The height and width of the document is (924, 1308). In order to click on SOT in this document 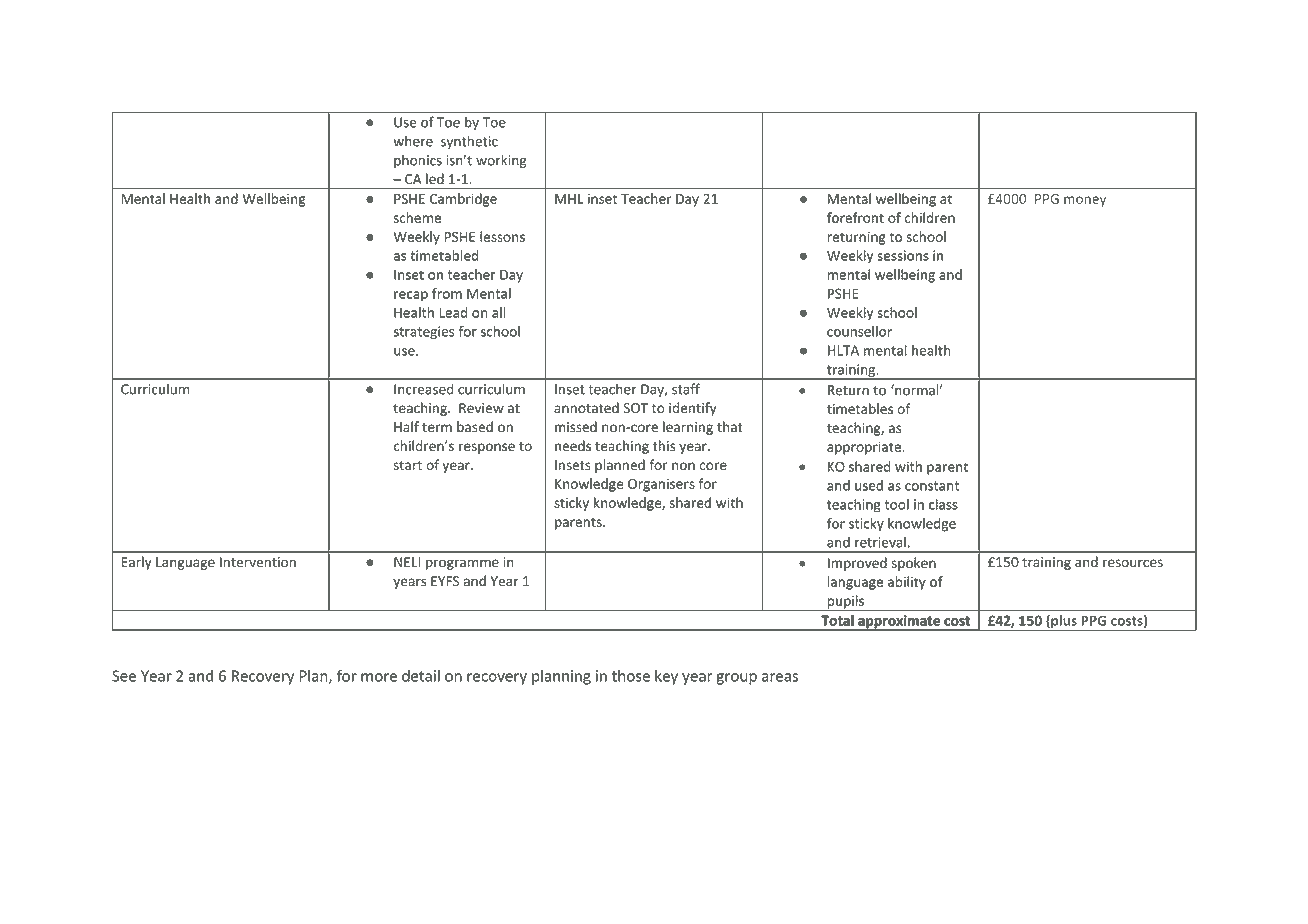, I will do `click(635, 408)`.
